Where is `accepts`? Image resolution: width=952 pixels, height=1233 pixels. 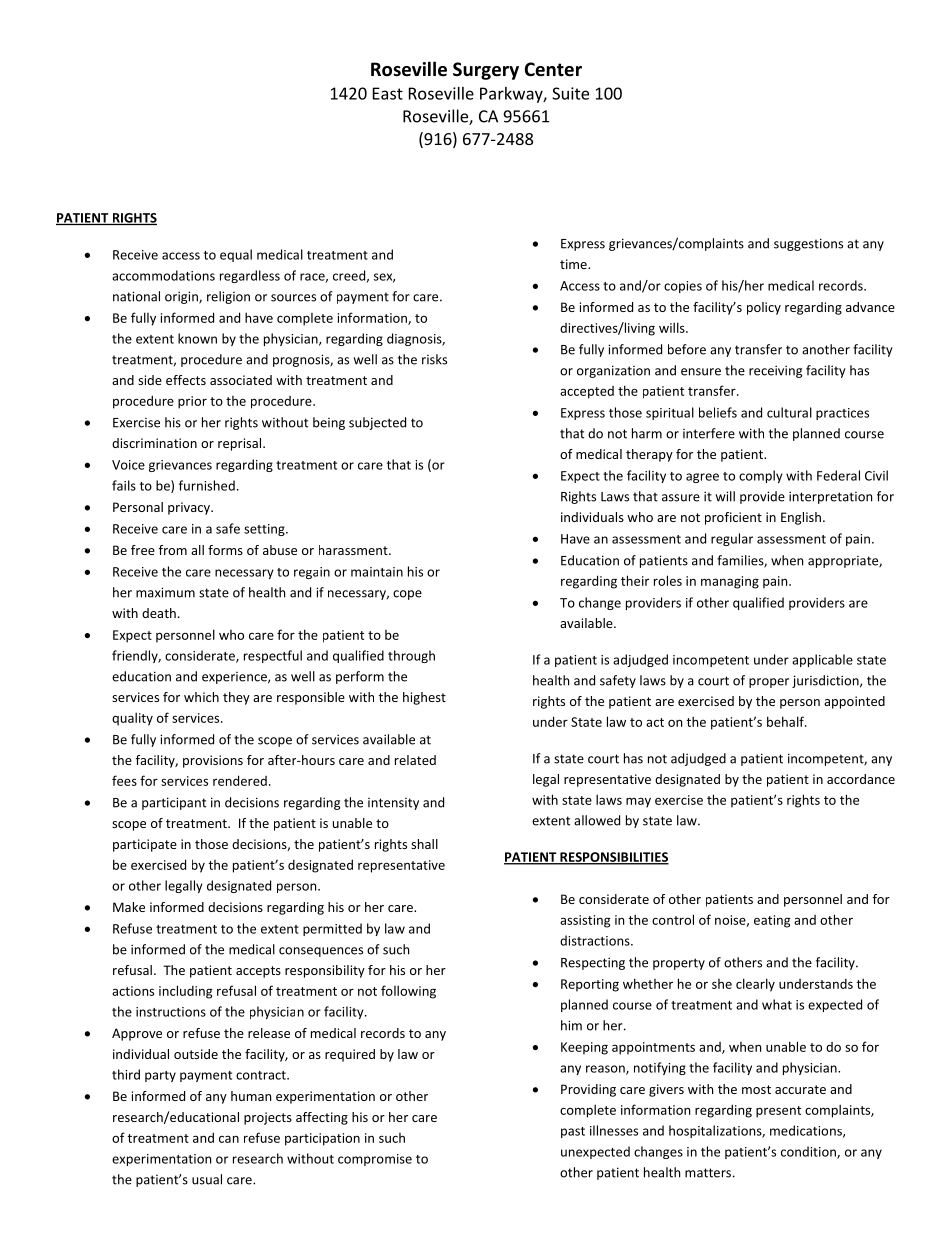 accepts is located at coordinates (258, 972).
